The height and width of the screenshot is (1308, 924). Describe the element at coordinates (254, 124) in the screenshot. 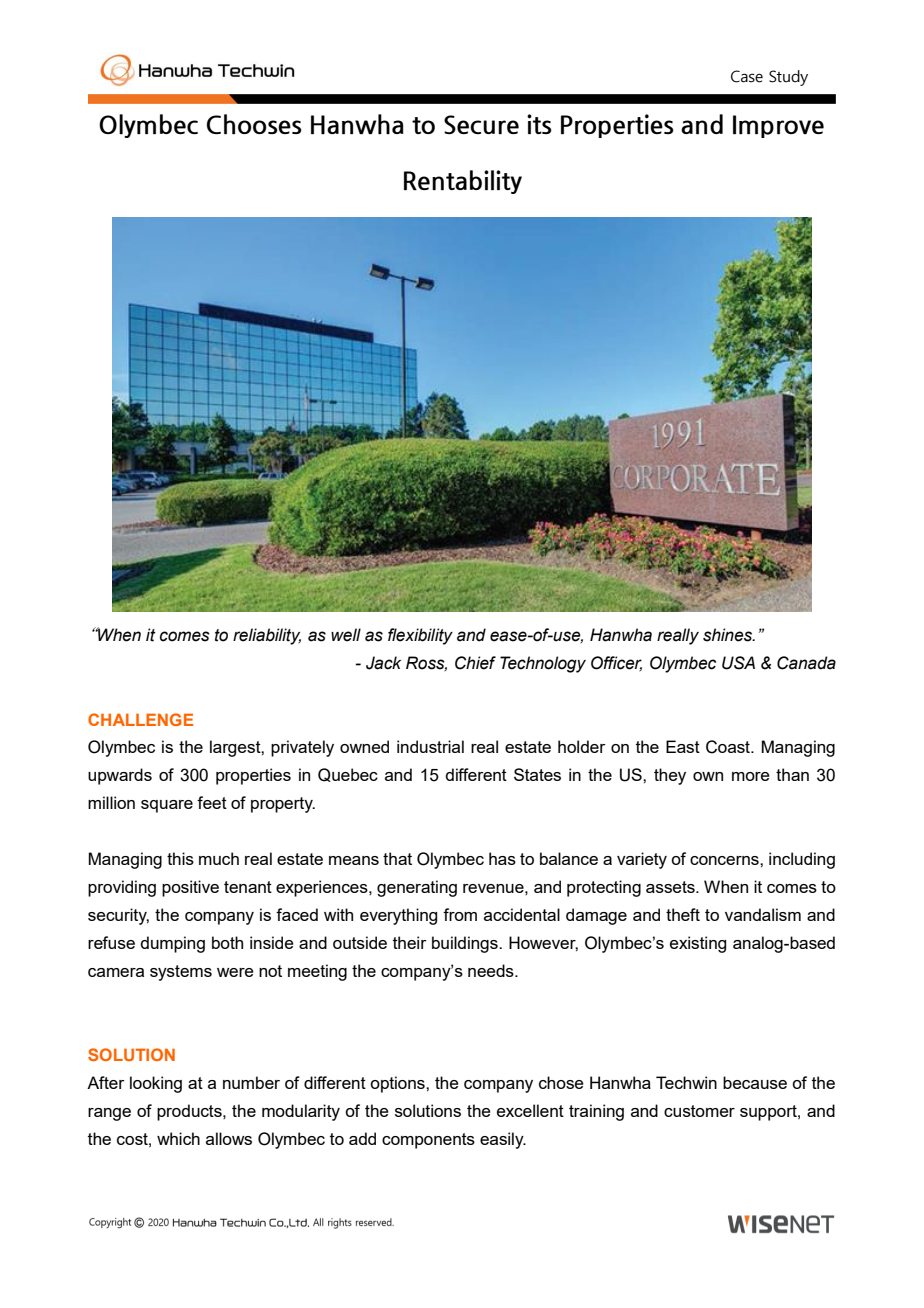

I see `Chooses` at that location.
